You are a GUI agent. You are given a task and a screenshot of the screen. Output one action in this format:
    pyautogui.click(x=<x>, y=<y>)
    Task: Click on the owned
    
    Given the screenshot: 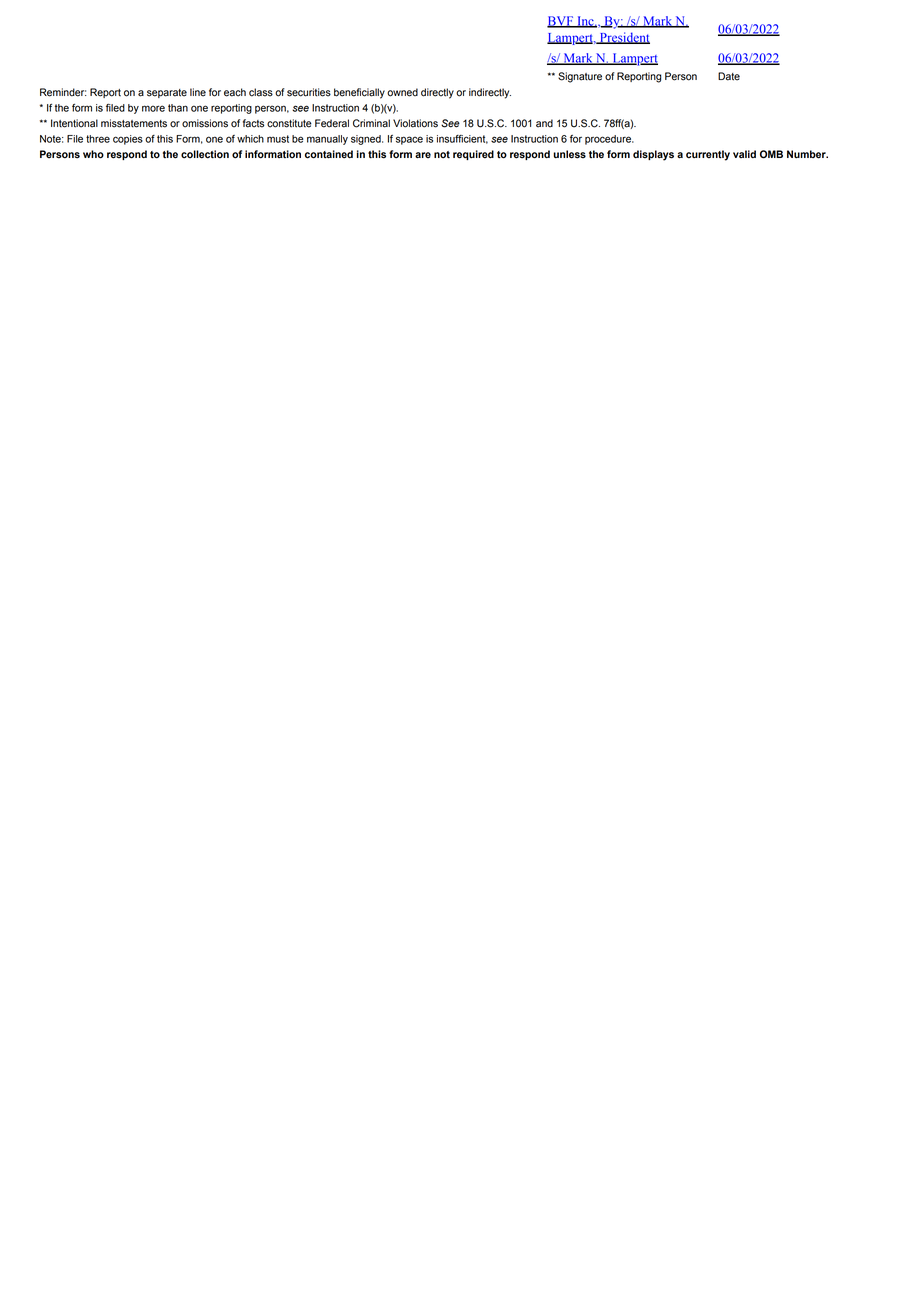 What is the action you would take?
    pyautogui.click(x=402, y=92)
